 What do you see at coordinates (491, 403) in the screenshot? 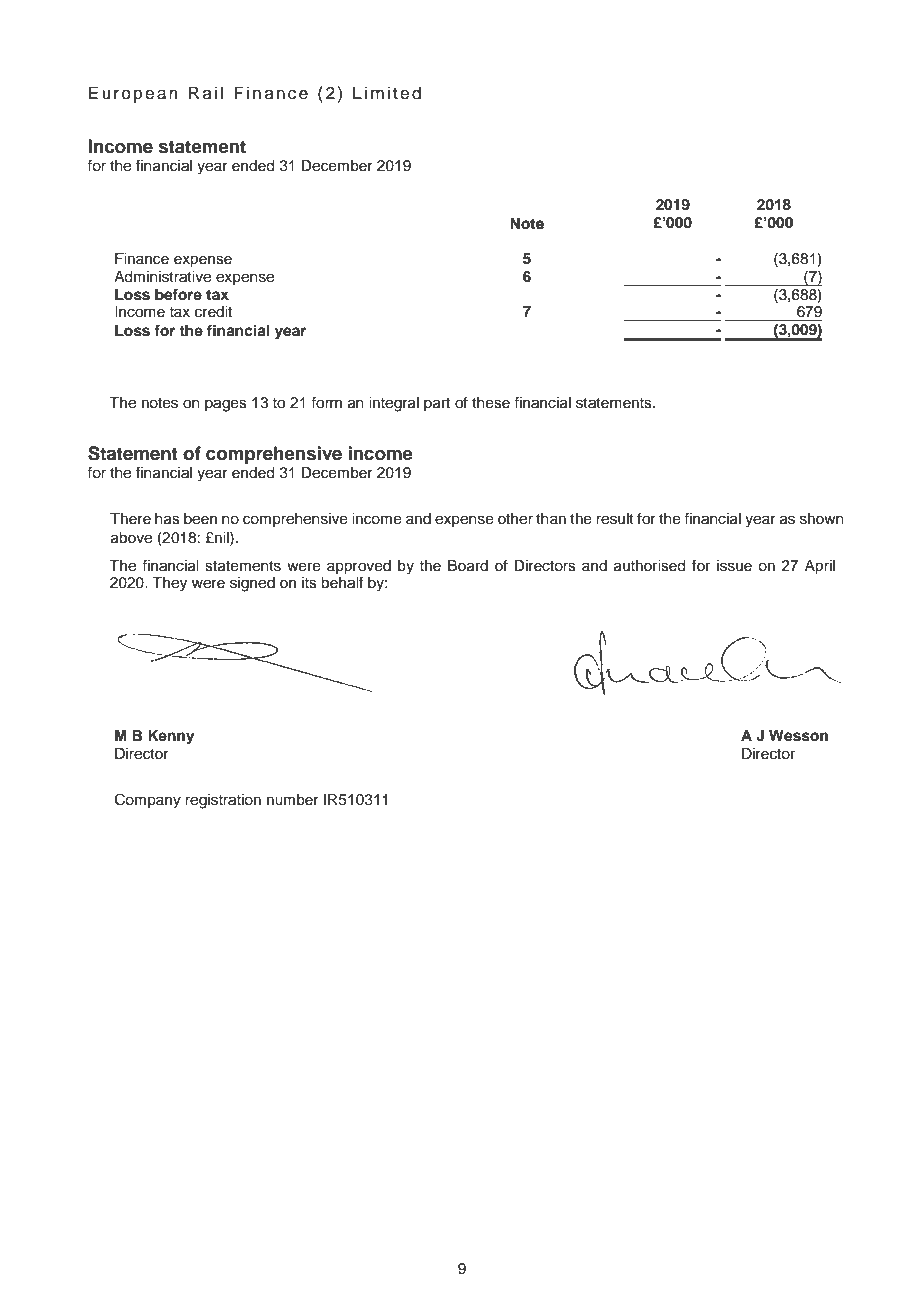
I see `these` at bounding box center [491, 403].
